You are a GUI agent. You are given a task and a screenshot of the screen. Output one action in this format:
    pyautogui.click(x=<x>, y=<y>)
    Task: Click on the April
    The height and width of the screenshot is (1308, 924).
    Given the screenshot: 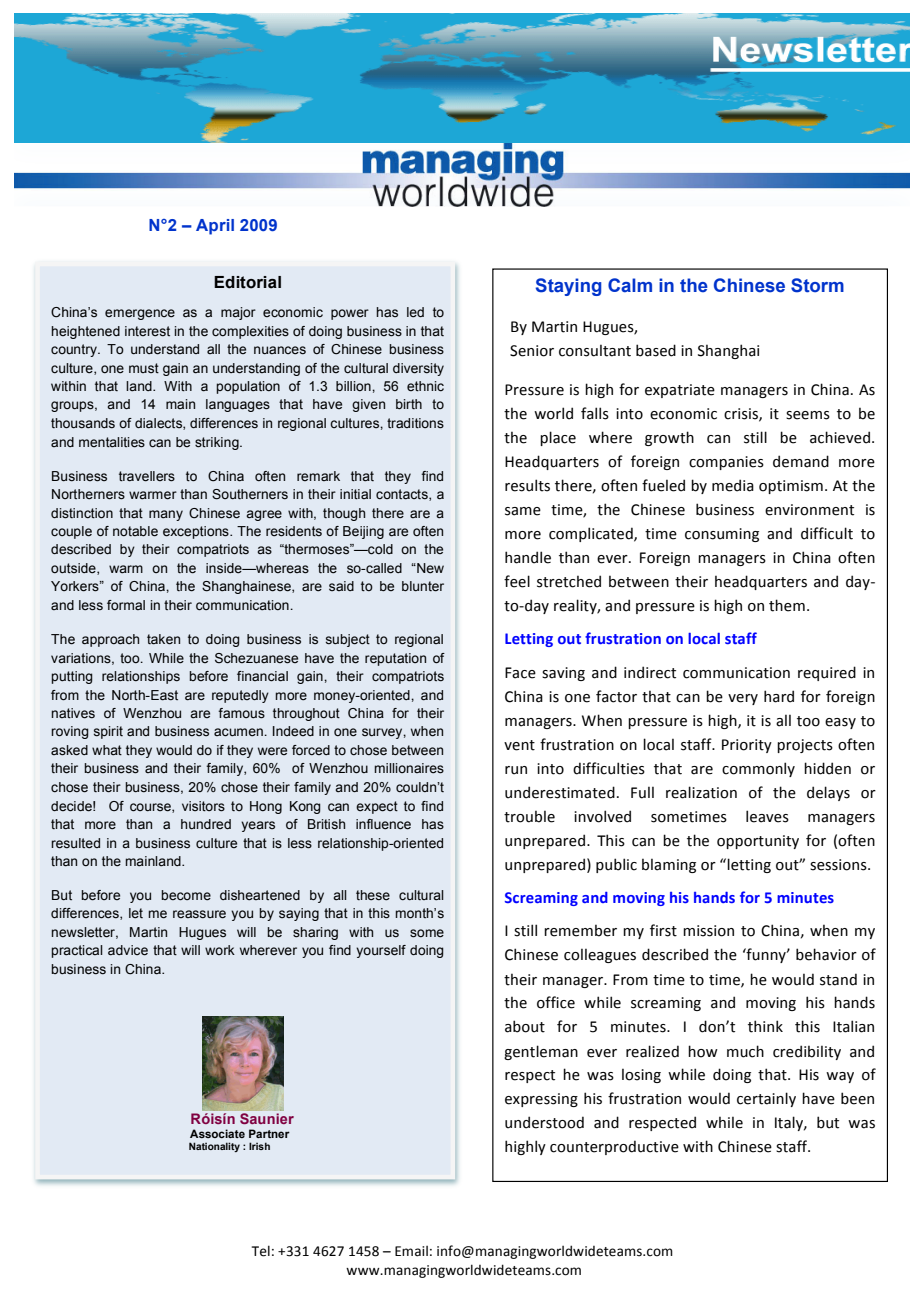 What is the action you would take?
    pyautogui.click(x=215, y=227)
